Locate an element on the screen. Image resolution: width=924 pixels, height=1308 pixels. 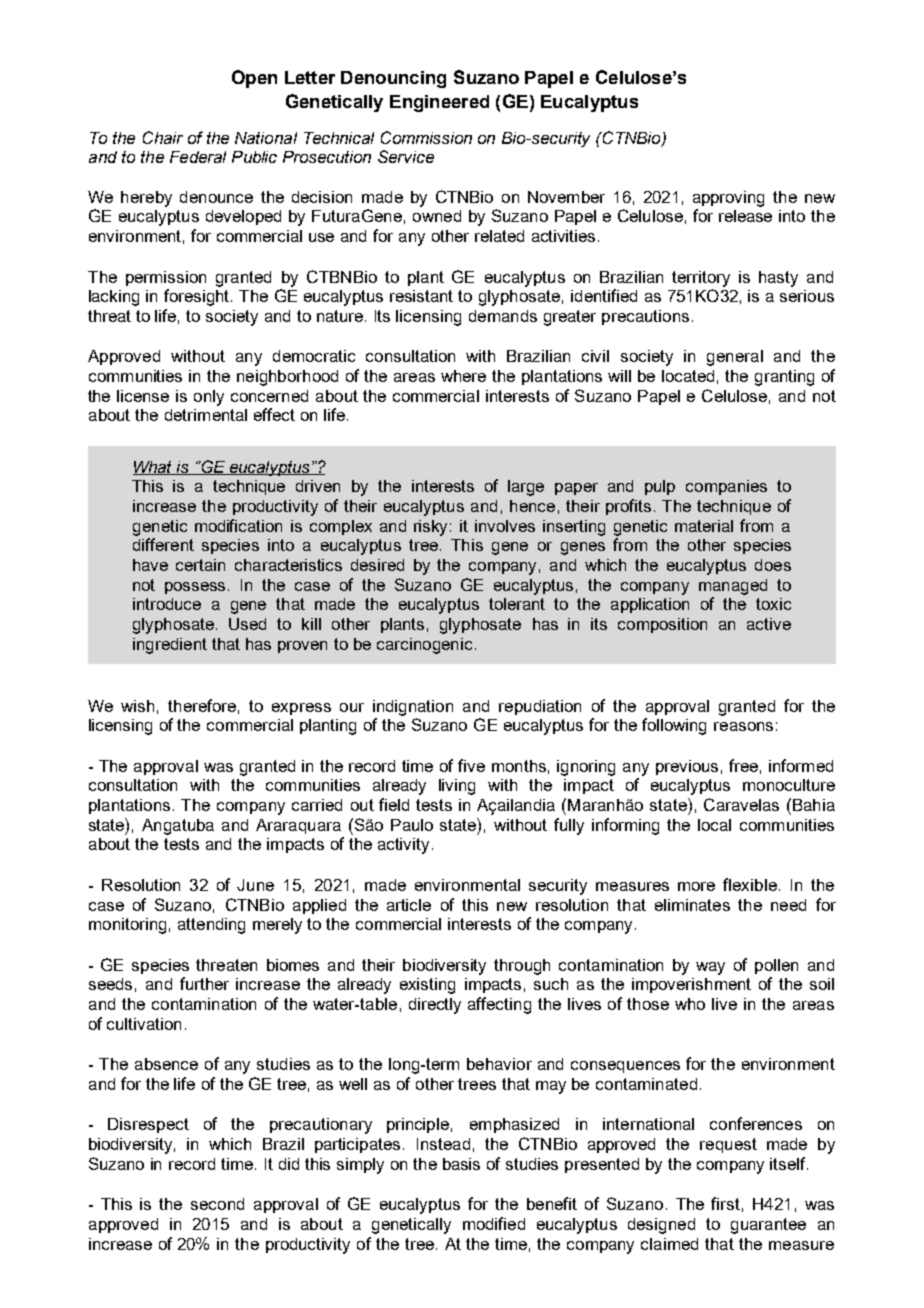
companies is located at coordinates (726, 487).
